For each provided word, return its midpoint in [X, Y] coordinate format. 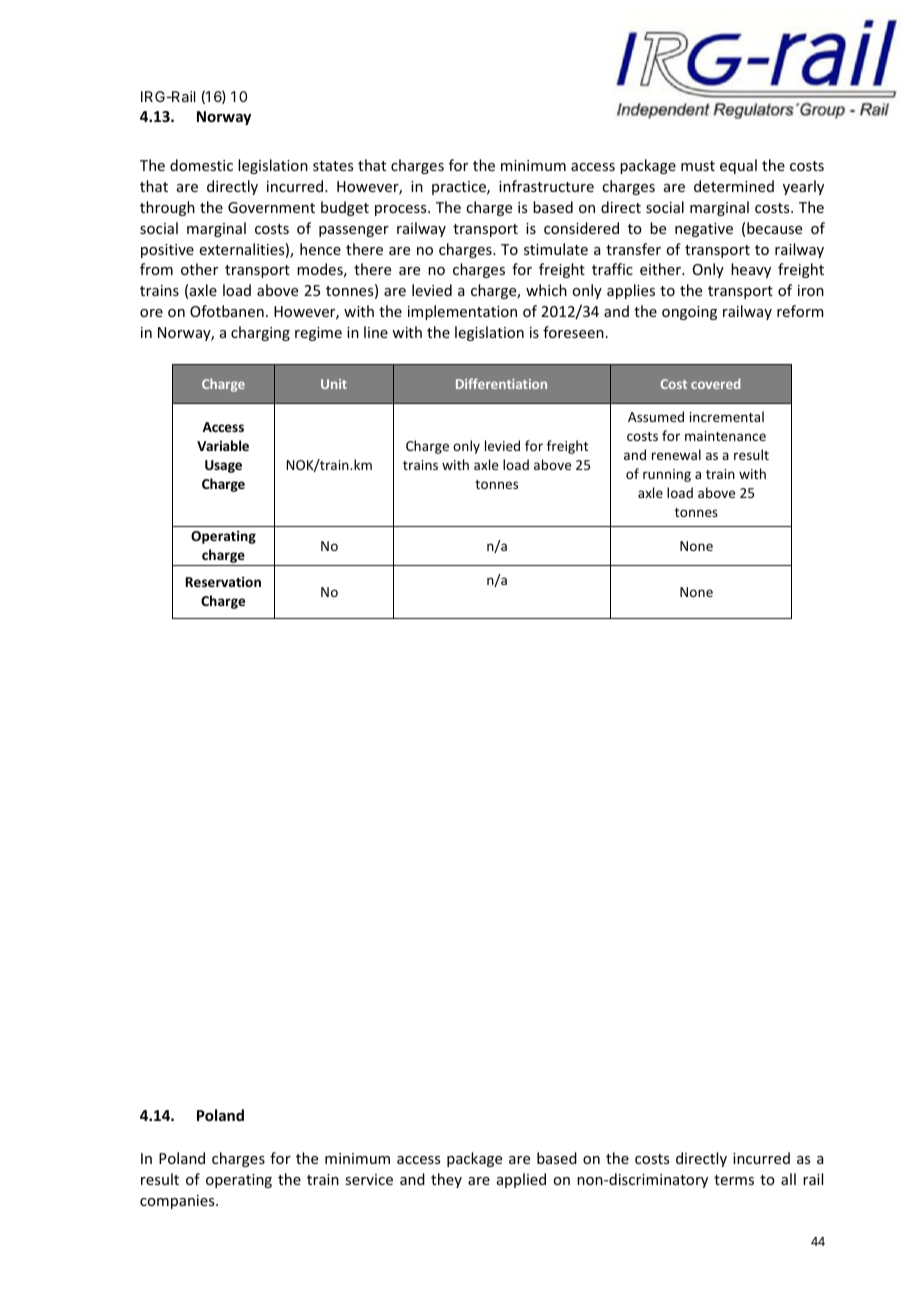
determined [734, 186]
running [667, 475]
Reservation [223, 581]
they [446, 1180]
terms [734, 1180]
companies [178, 1202]
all [788, 1179]
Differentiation [501, 383]
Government [271, 207]
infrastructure [546, 186]
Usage [223, 466]
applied [521, 1180]
